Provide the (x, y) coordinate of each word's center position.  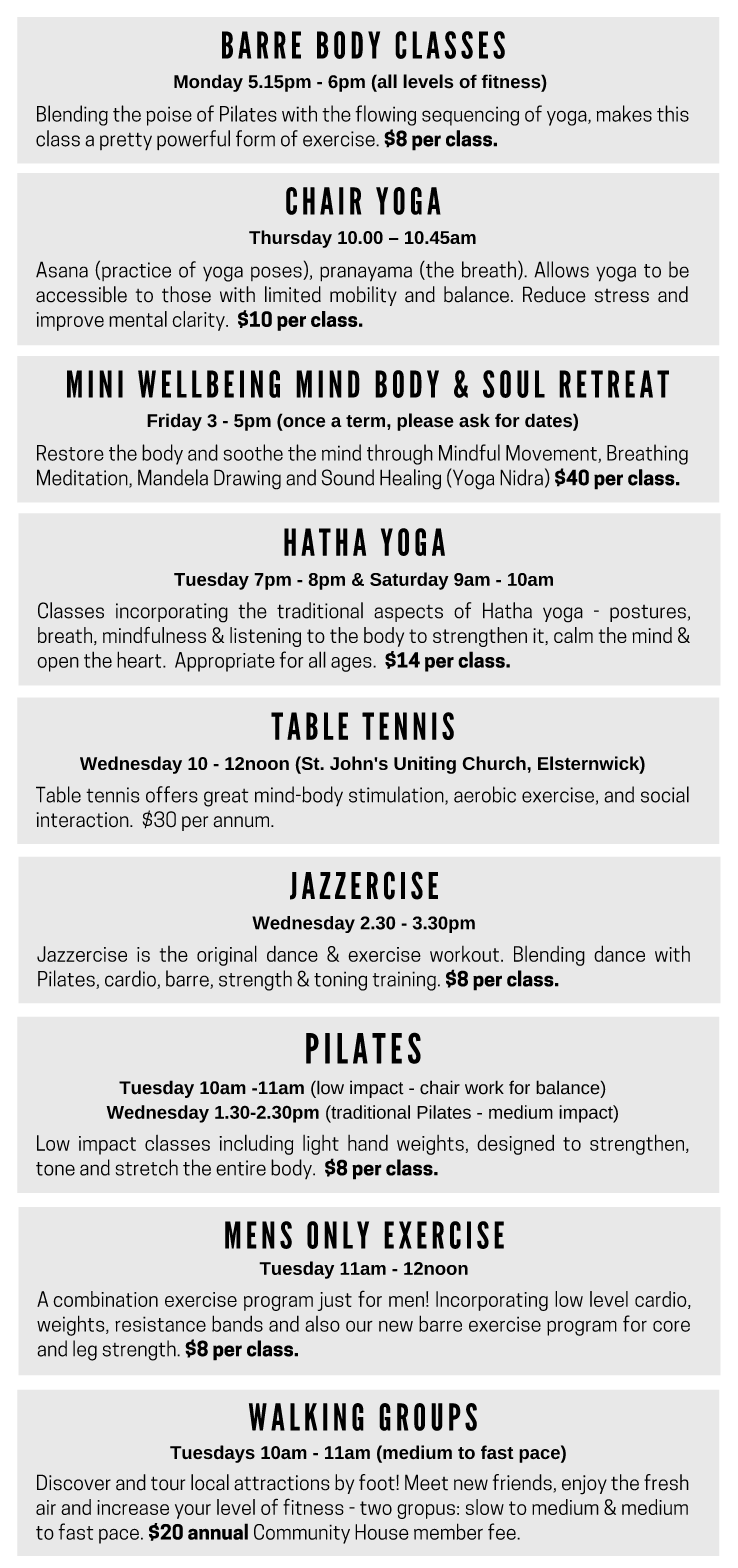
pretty (126, 141)
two (376, 1508)
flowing (385, 115)
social (665, 794)
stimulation (397, 795)
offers (172, 794)
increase (133, 1507)
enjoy (584, 1485)
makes (624, 113)
